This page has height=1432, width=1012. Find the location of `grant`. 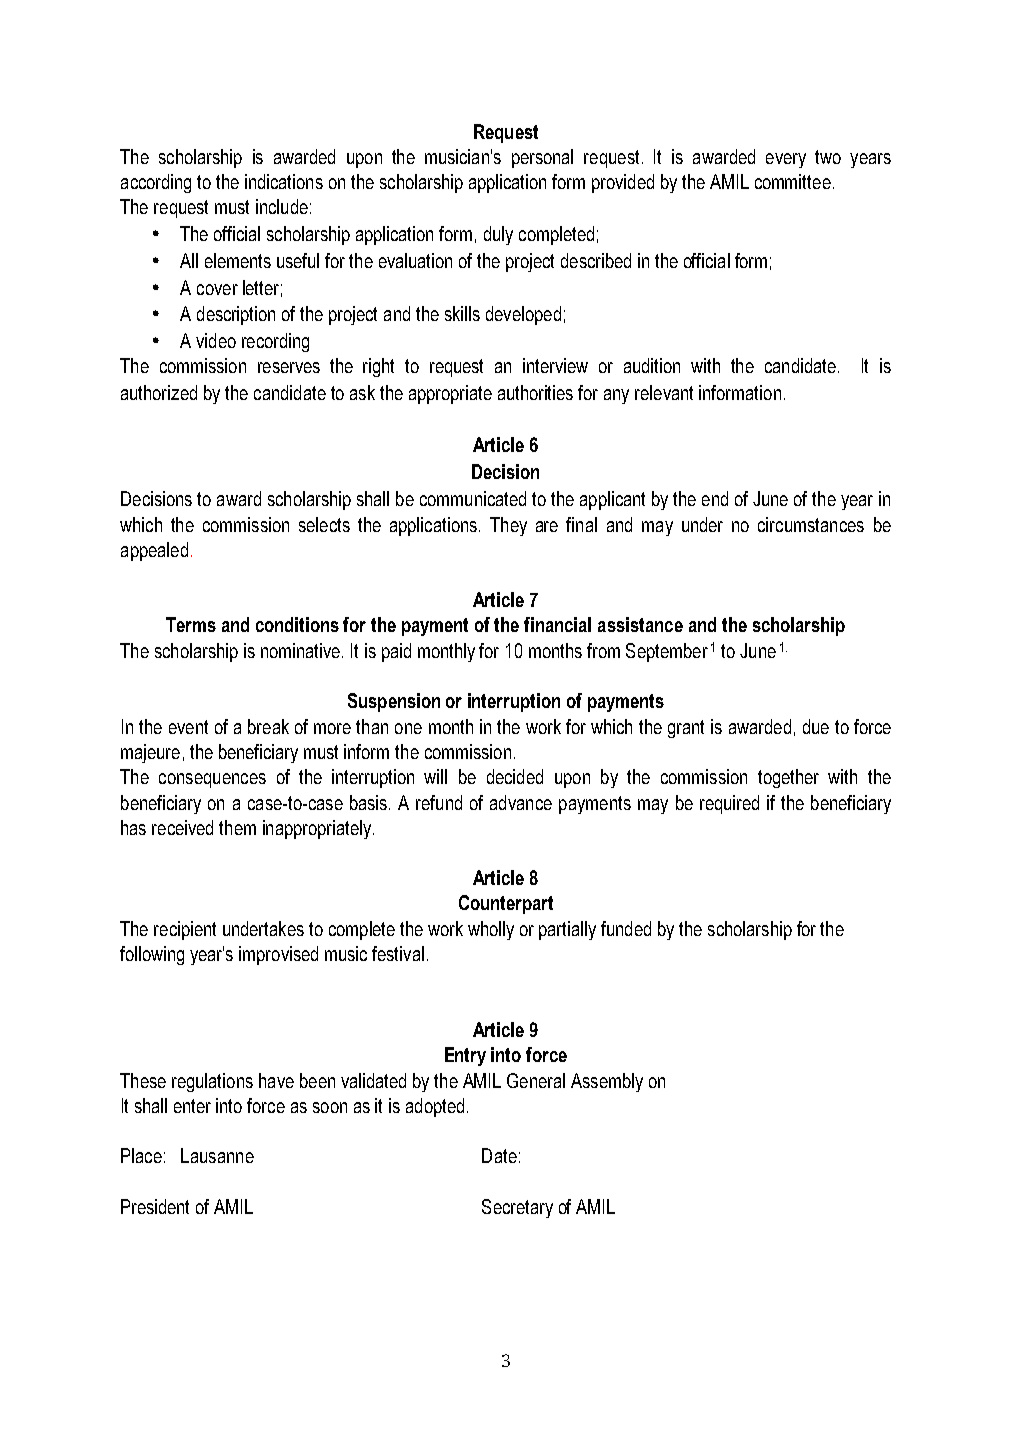

grant is located at coordinates (686, 729).
